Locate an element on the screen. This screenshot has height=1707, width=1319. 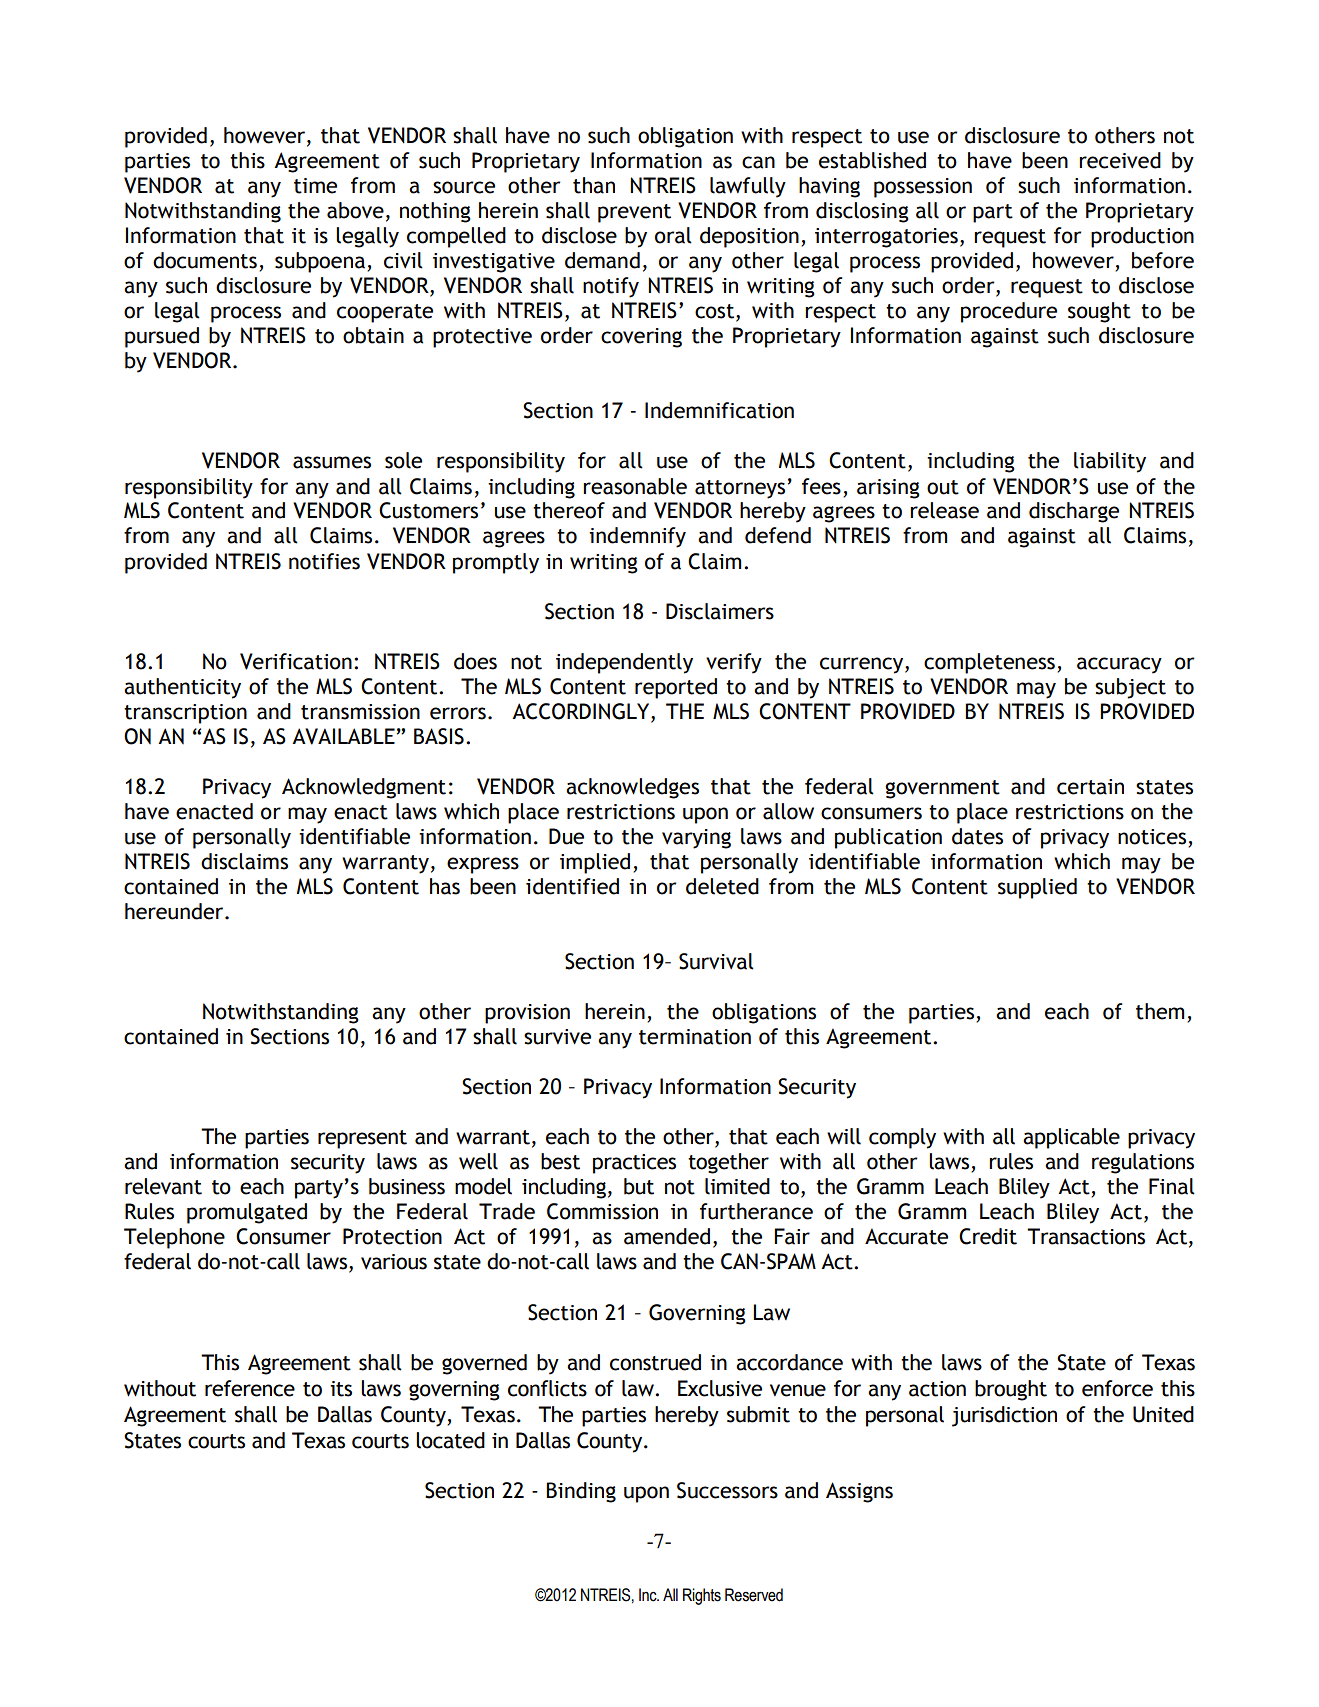
practices is located at coordinates (634, 1164).
